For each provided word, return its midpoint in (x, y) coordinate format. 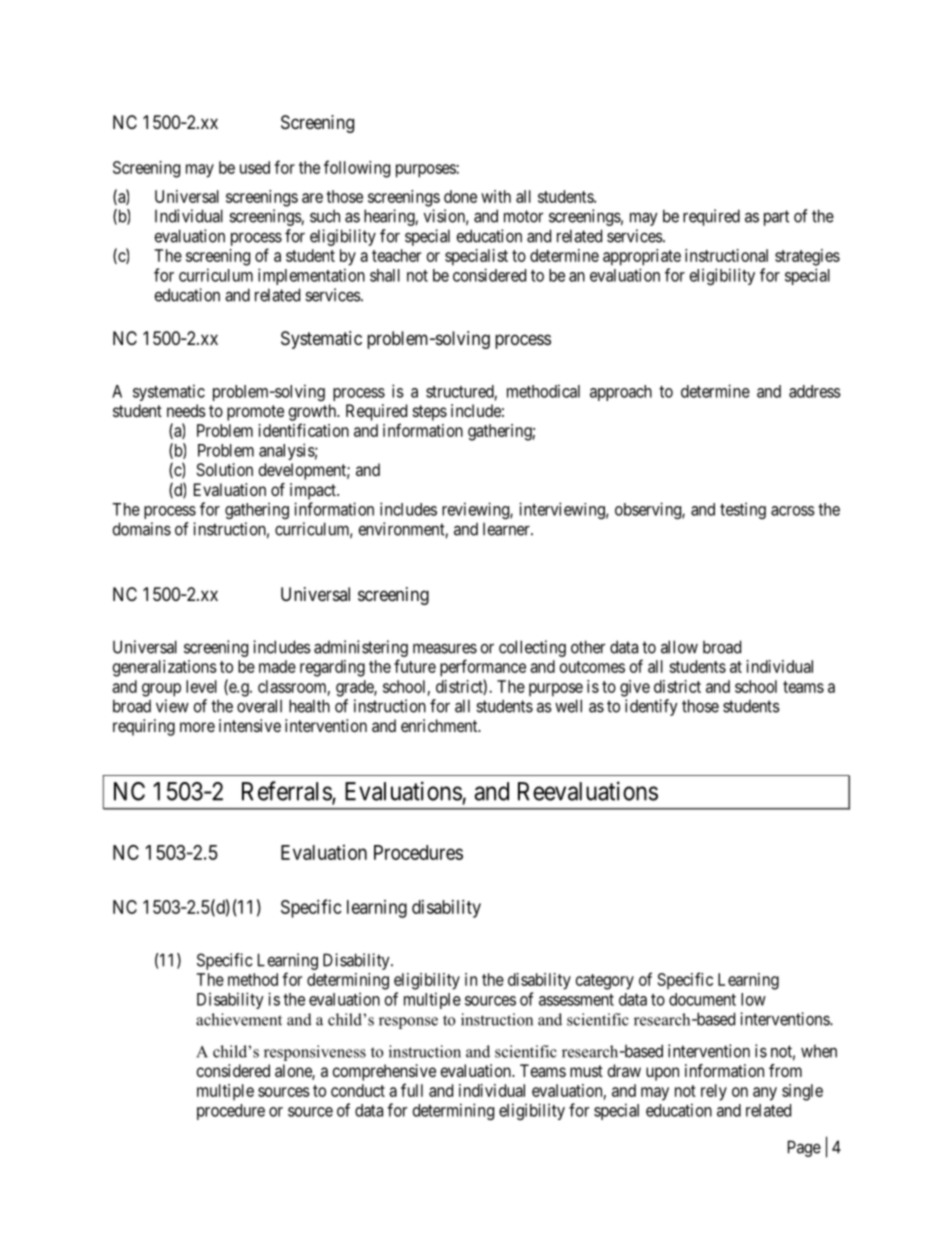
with (496, 196)
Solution (224, 469)
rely (714, 1092)
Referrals (287, 792)
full (412, 1090)
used (255, 167)
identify (651, 707)
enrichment (440, 725)
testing (743, 510)
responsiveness (315, 1053)
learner (507, 529)
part (776, 218)
